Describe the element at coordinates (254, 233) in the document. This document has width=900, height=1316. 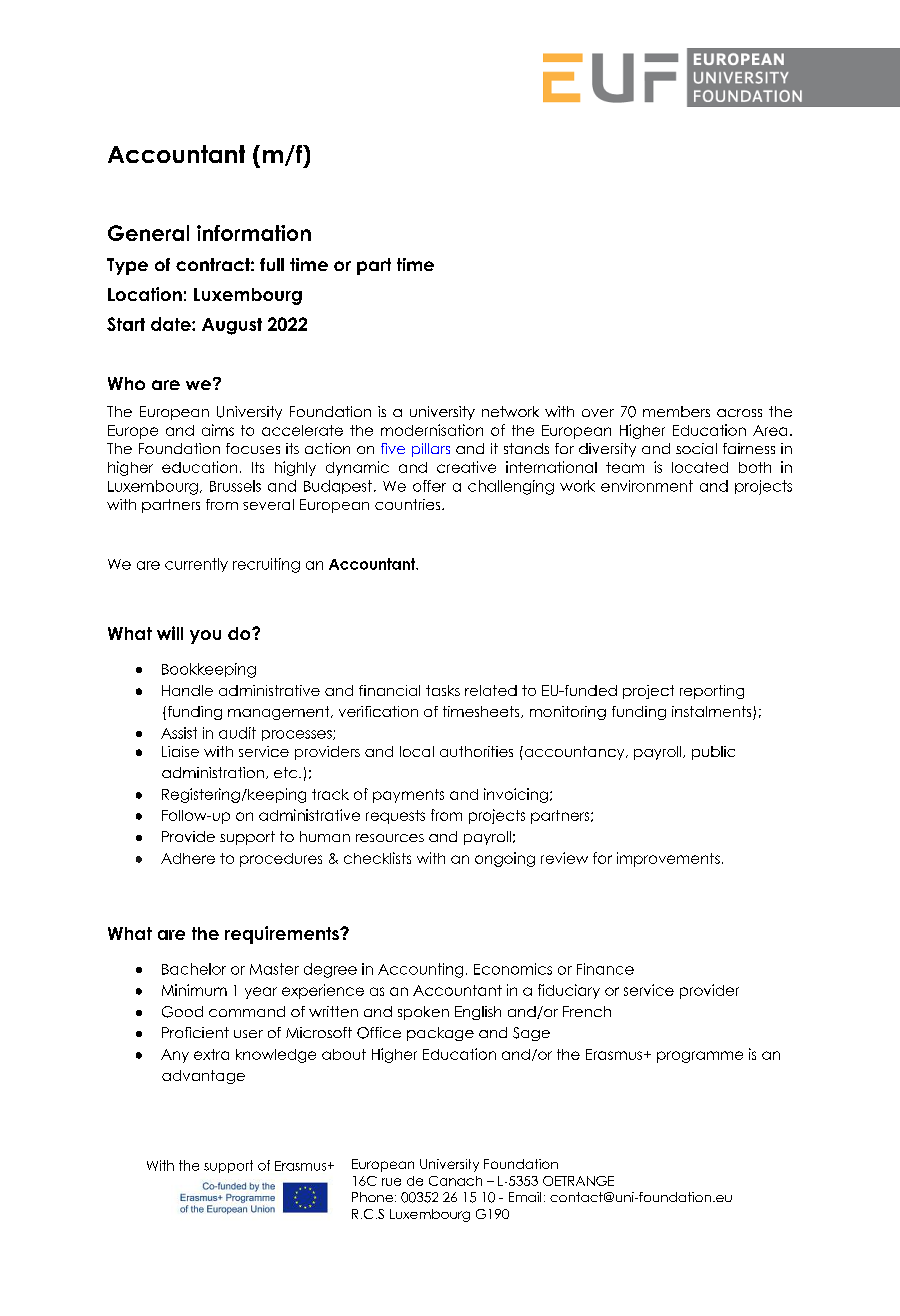
I see `information` at that location.
